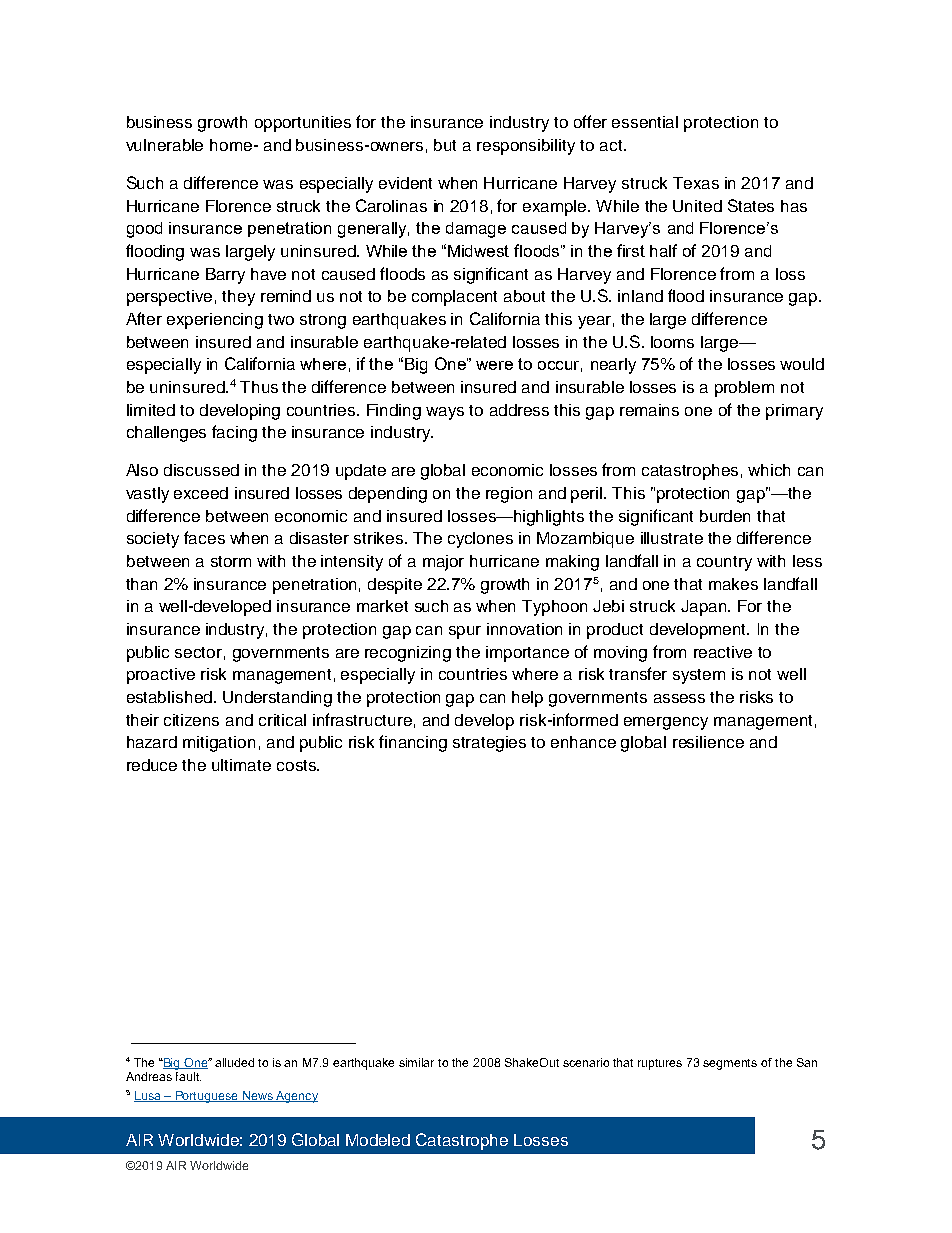 The height and width of the screenshot is (1233, 952). I want to click on spur, so click(465, 632).
